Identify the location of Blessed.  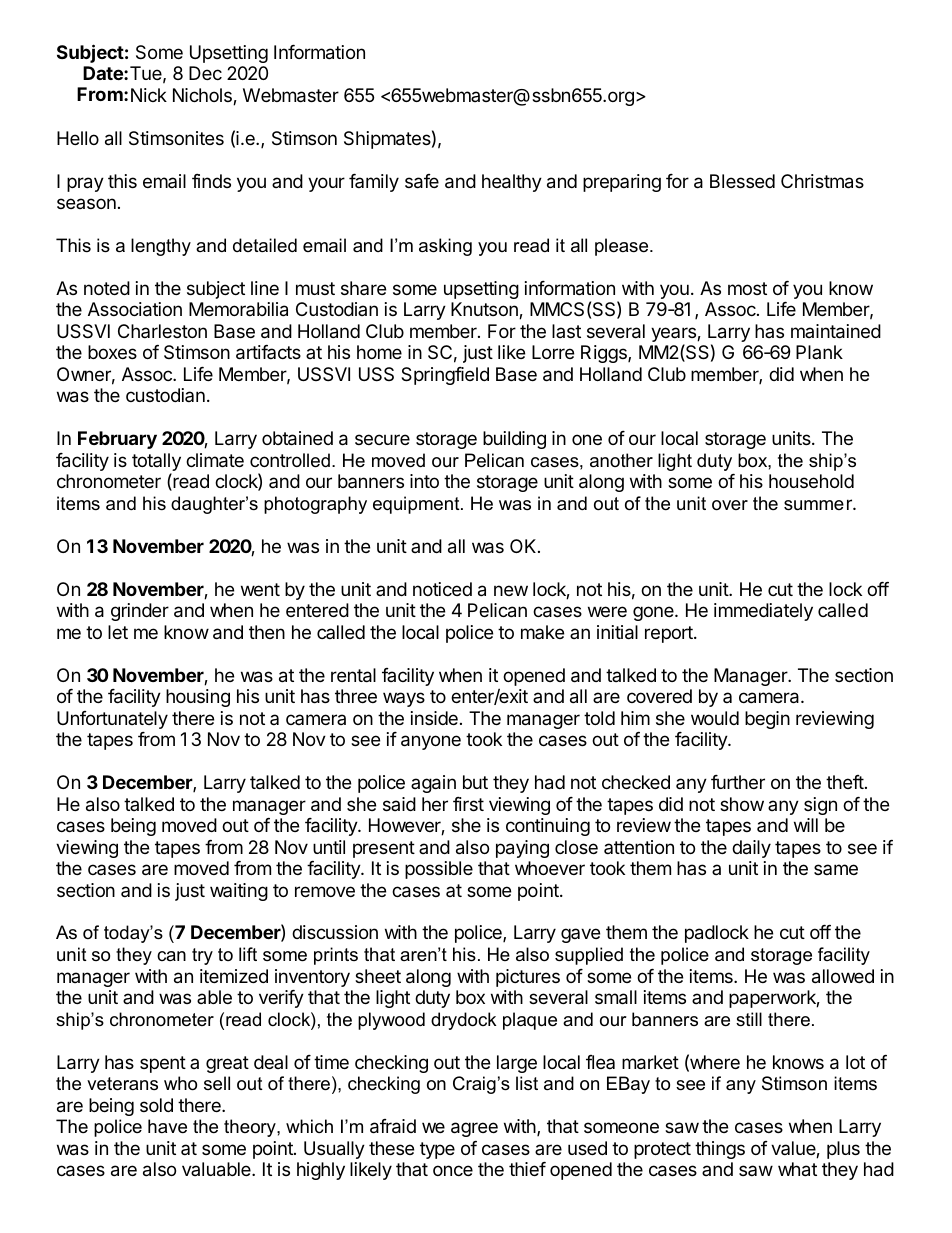
(742, 181).
